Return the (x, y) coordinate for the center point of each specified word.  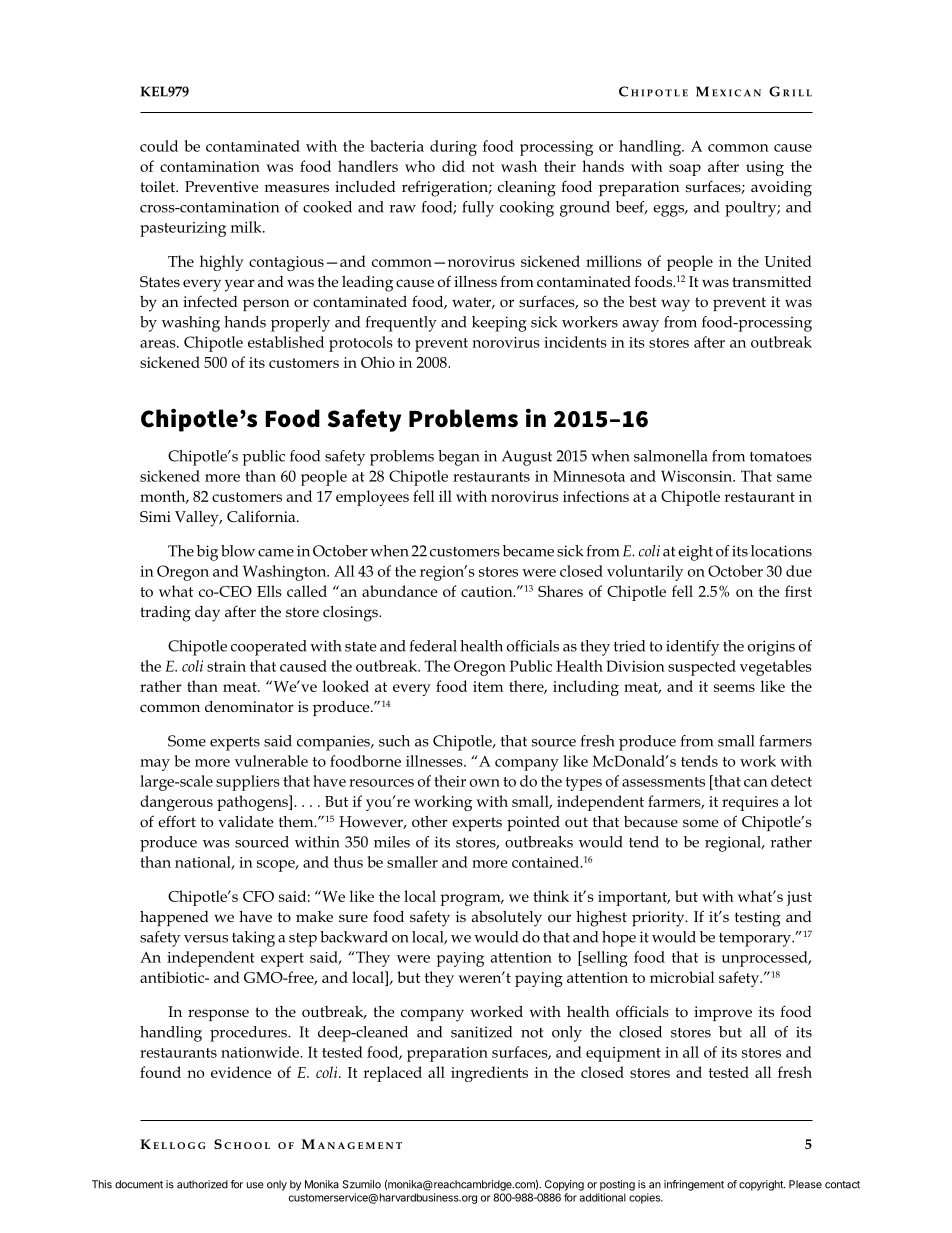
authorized (202, 1184)
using (765, 168)
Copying (564, 1185)
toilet (159, 186)
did (453, 166)
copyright (762, 1185)
